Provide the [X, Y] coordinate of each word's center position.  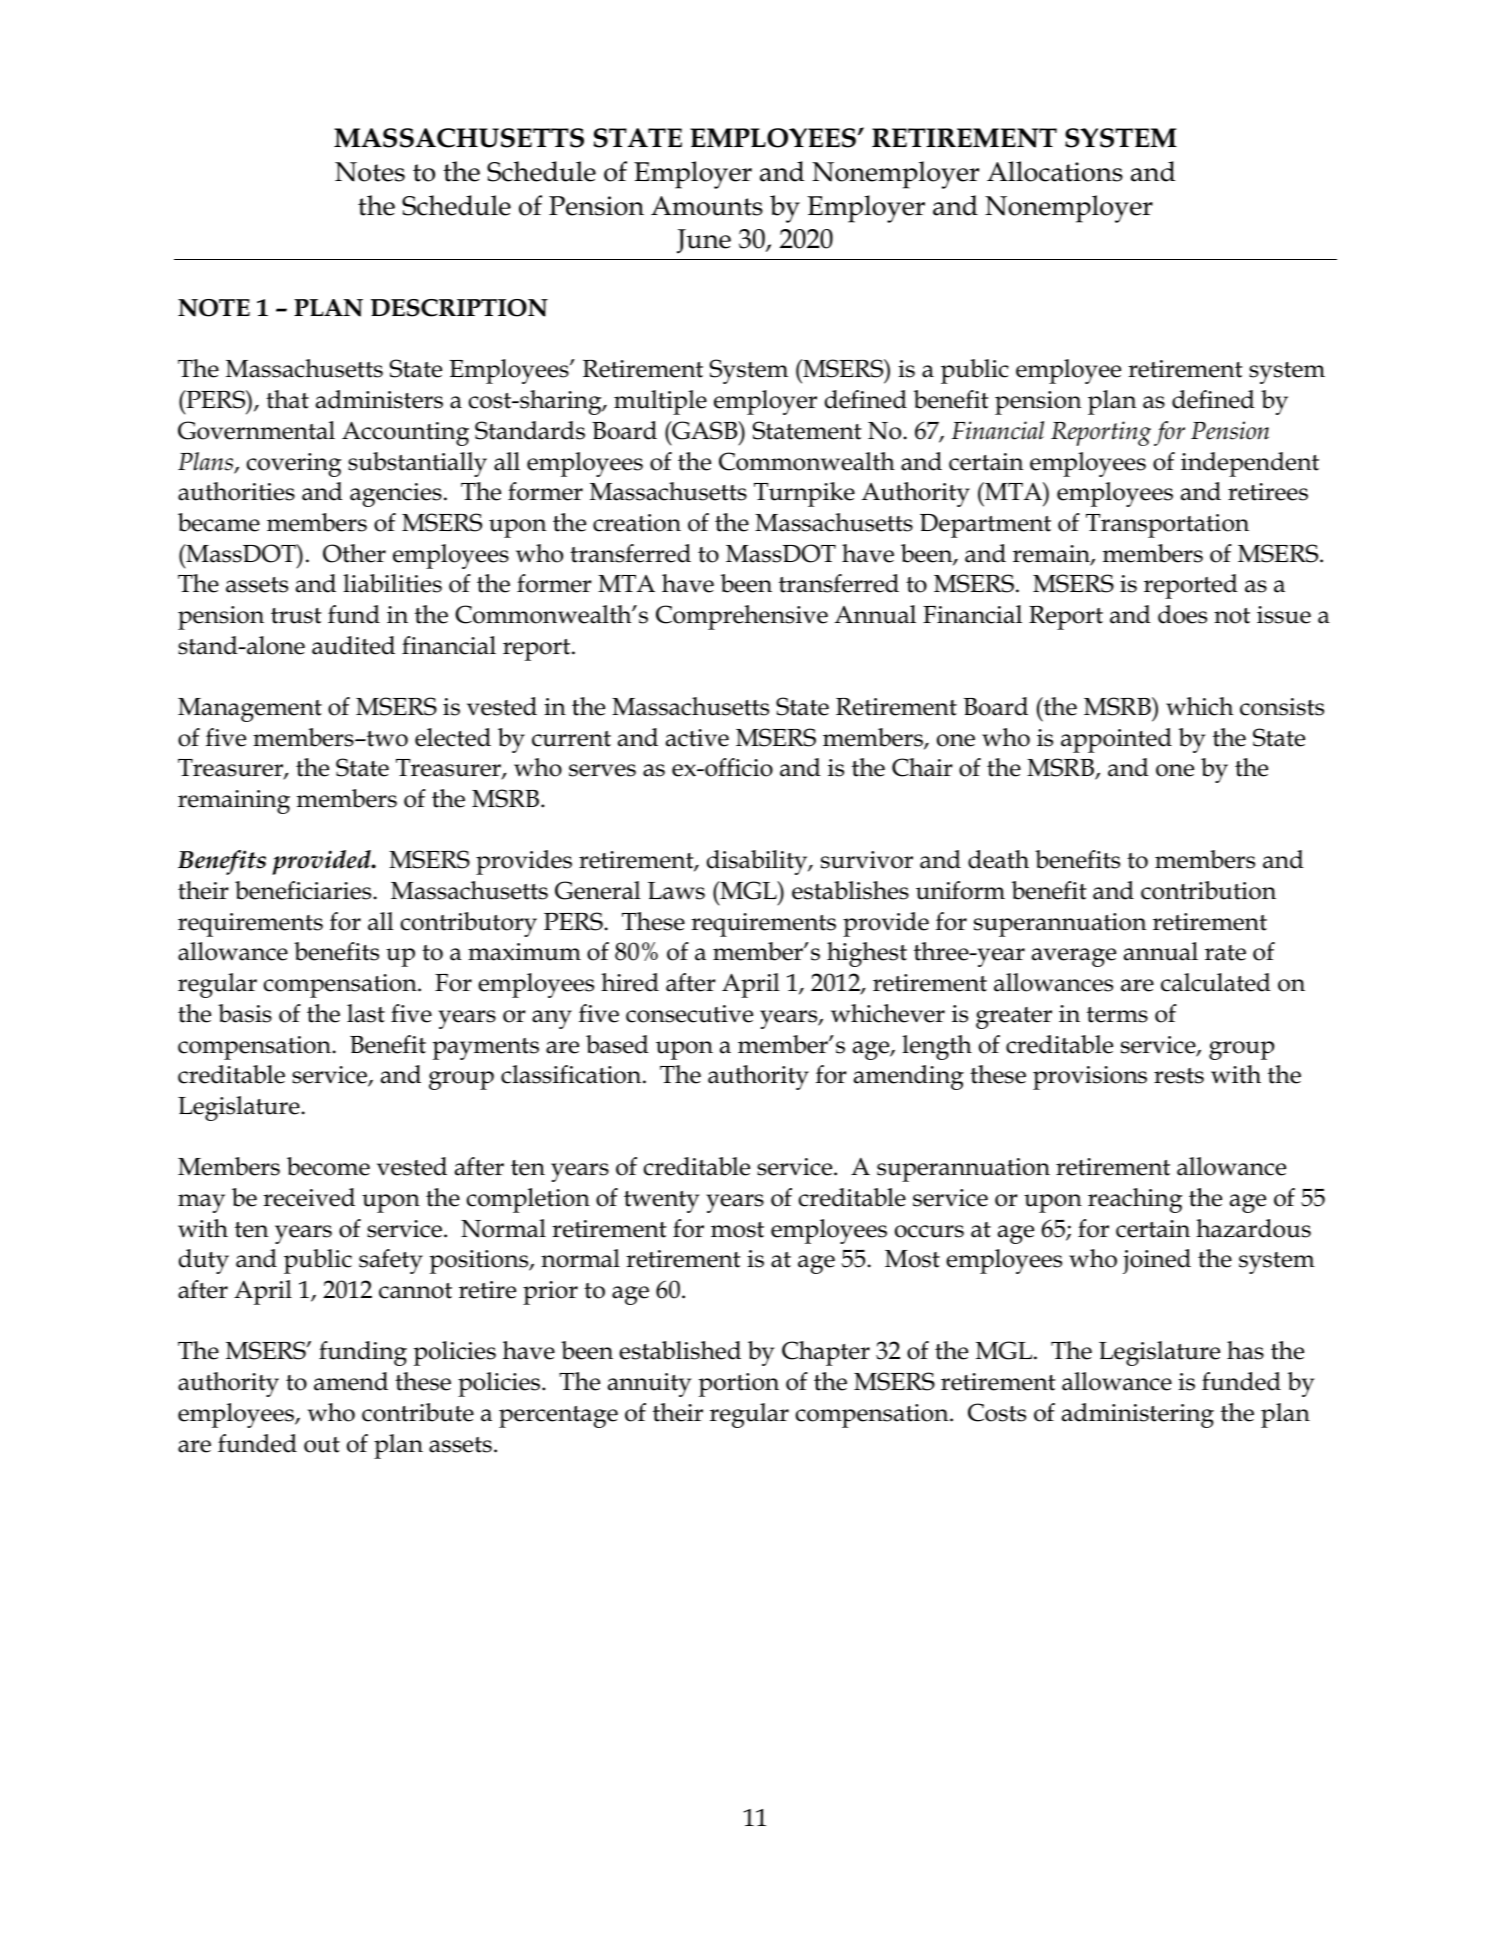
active [697, 738]
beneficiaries [304, 890]
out [322, 1445]
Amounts [707, 206]
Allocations [1055, 171]
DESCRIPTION [459, 308]
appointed [1116, 740]
